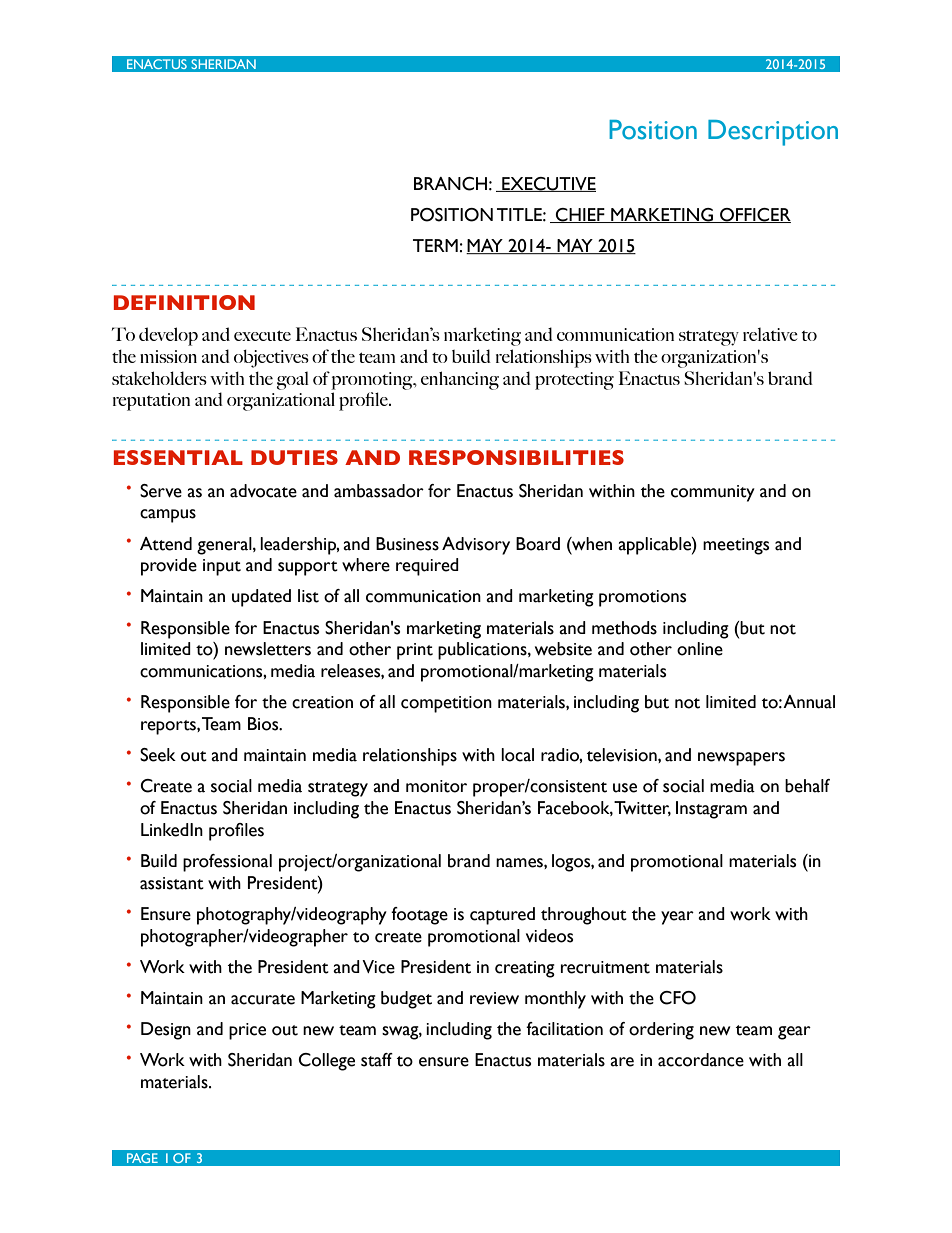 The width and height of the screenshot is (952, 1233). I want to click on monitor, so click(436, 786).
